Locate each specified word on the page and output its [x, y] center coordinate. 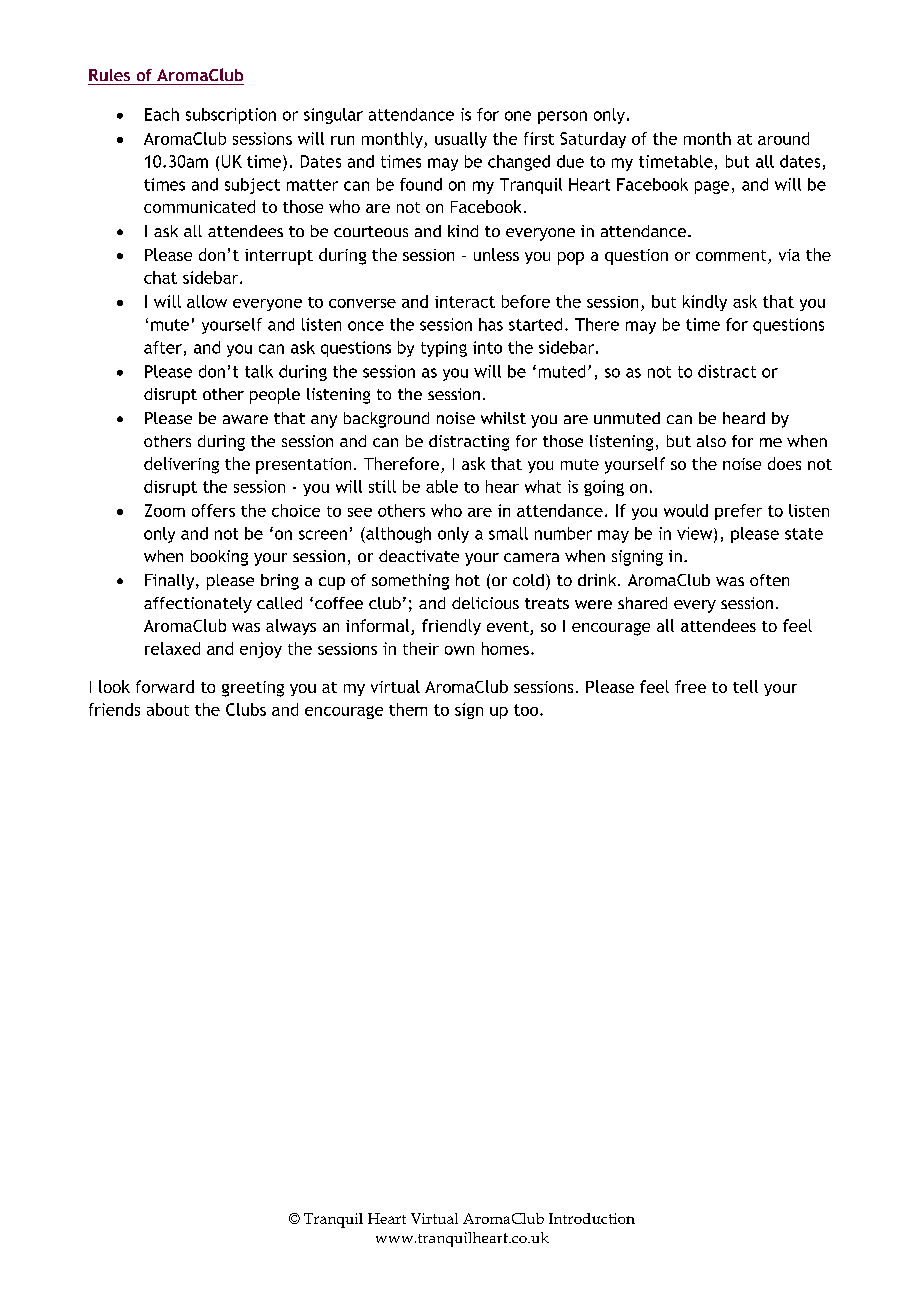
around [783, 138]
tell [745, 686]
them [408, 709]
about [168, 709]
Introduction [592, 1218]
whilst [503, 418]
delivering [181, 465]
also [711, 441]
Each [162, 114]
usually [461, 140]
